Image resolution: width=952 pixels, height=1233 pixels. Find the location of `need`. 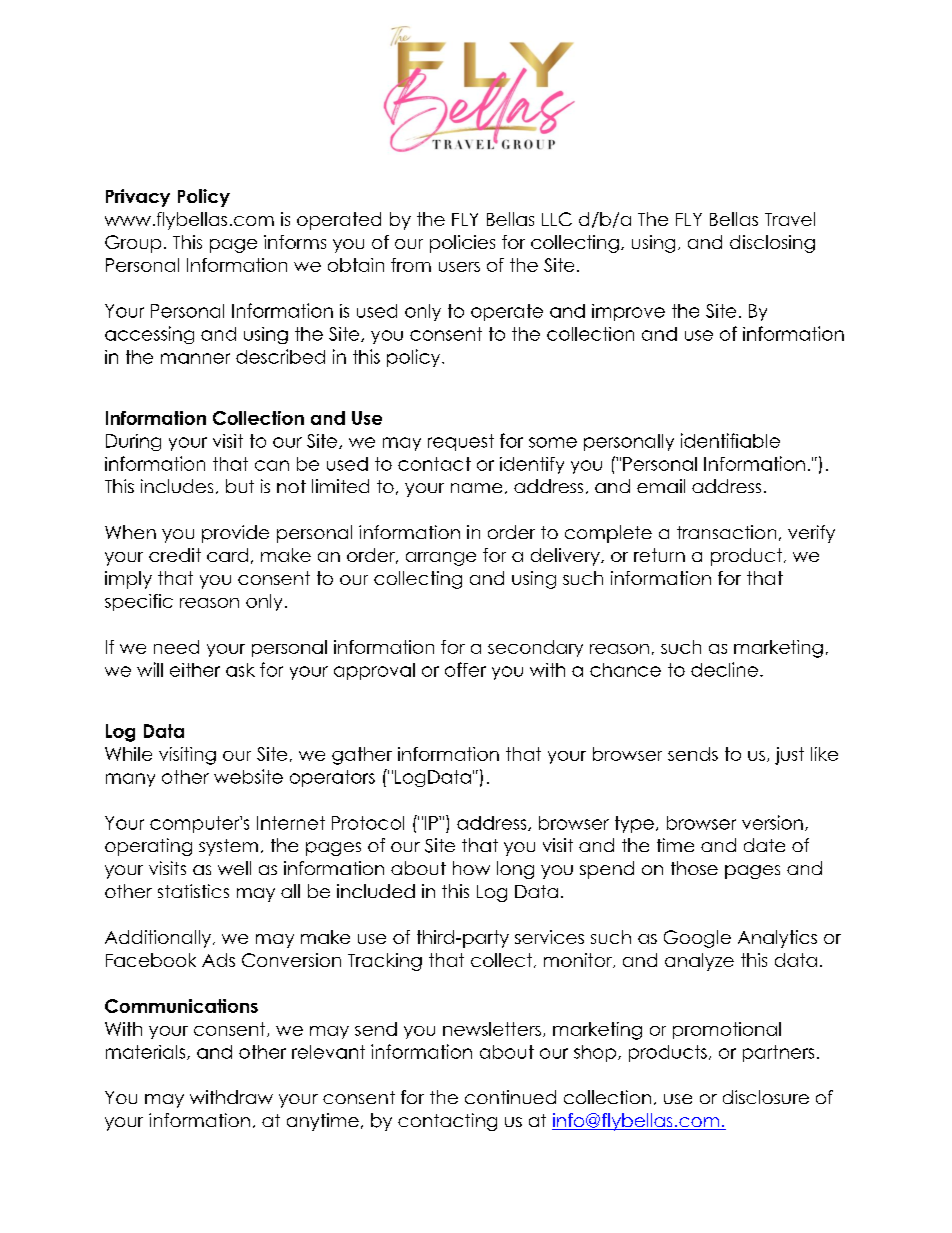

need is located at coordinates (176, 647).
